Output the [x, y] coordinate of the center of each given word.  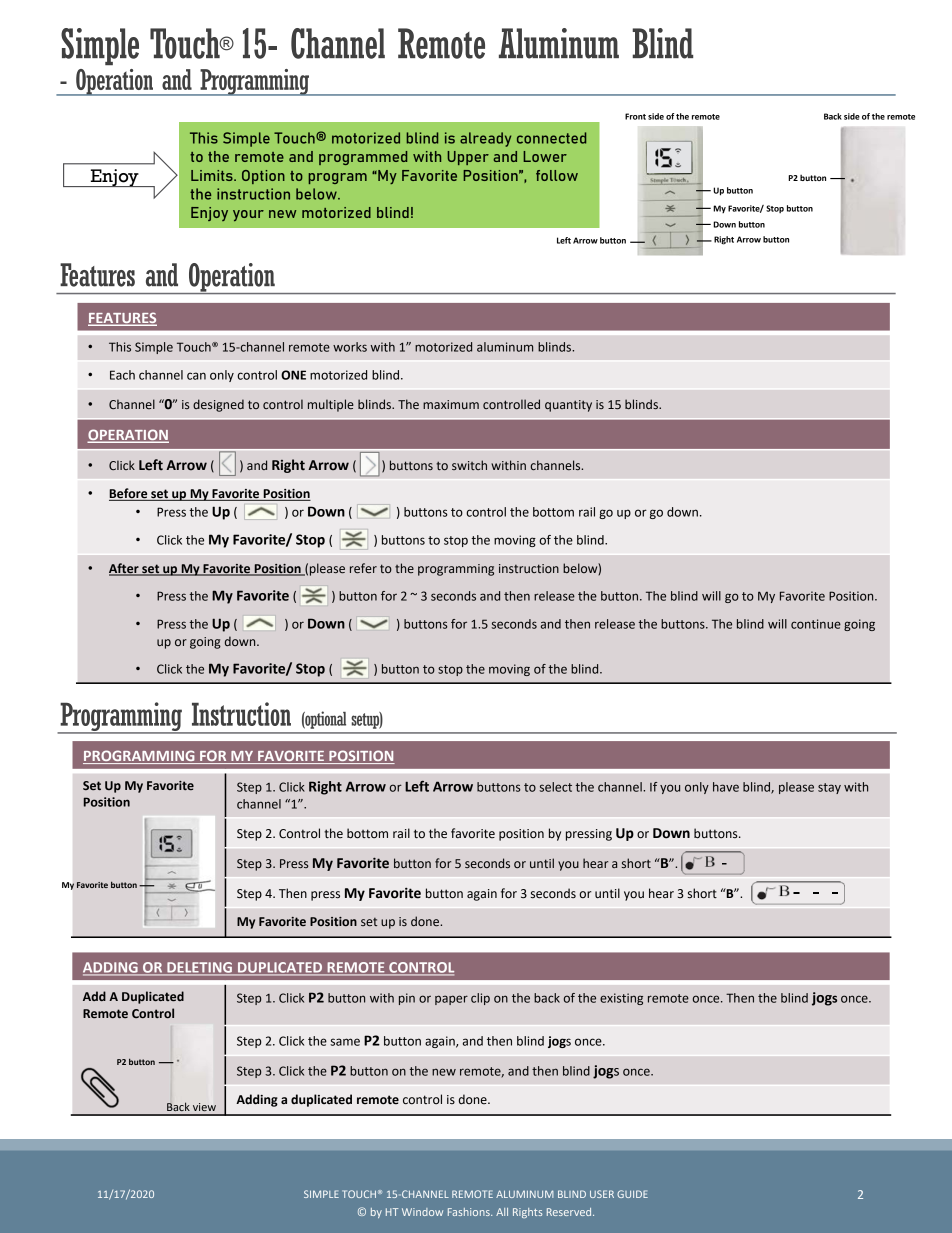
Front [635, 116]
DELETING [200, 968]
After [125, 569]
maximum [451, 404]
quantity [568, 406]
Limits [213, 175]
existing [621, 999]
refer [363, 568]
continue [816, 624]
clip [480, 999]
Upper [468, 158]
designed [218, 405]
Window [422, 1212]
